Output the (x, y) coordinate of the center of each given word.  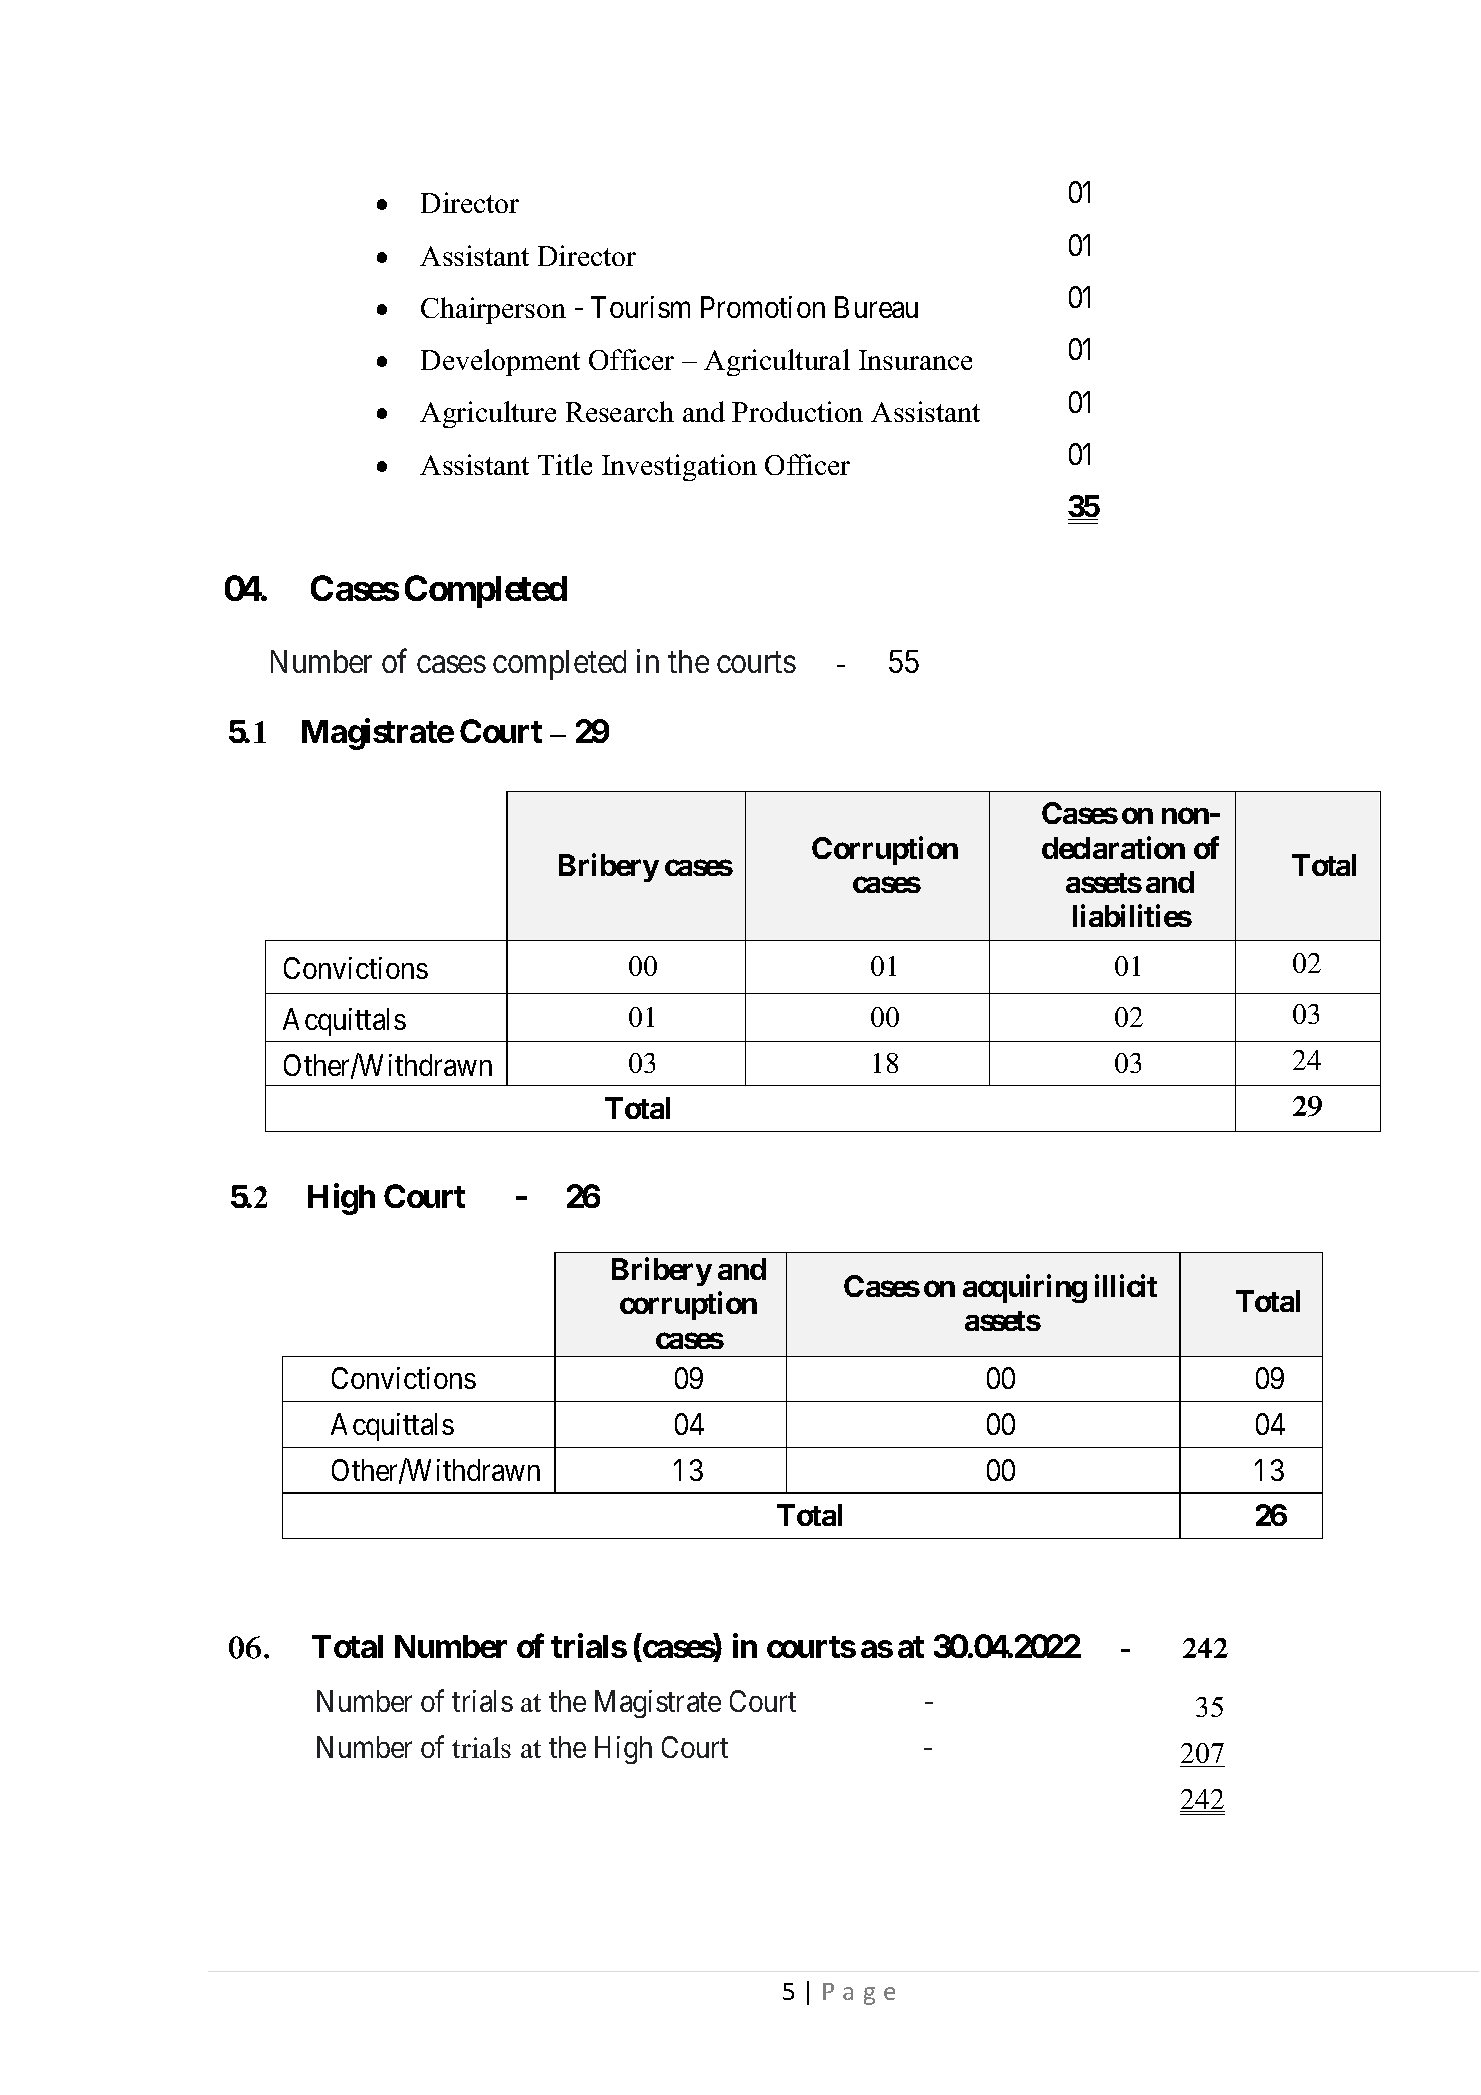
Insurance (915, 360)
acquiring (1025, 1289)
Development (500, 362)
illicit (1126, 1286)
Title (565, 464)
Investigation (679, 467)
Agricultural (777, 362)
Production (797, 411)
